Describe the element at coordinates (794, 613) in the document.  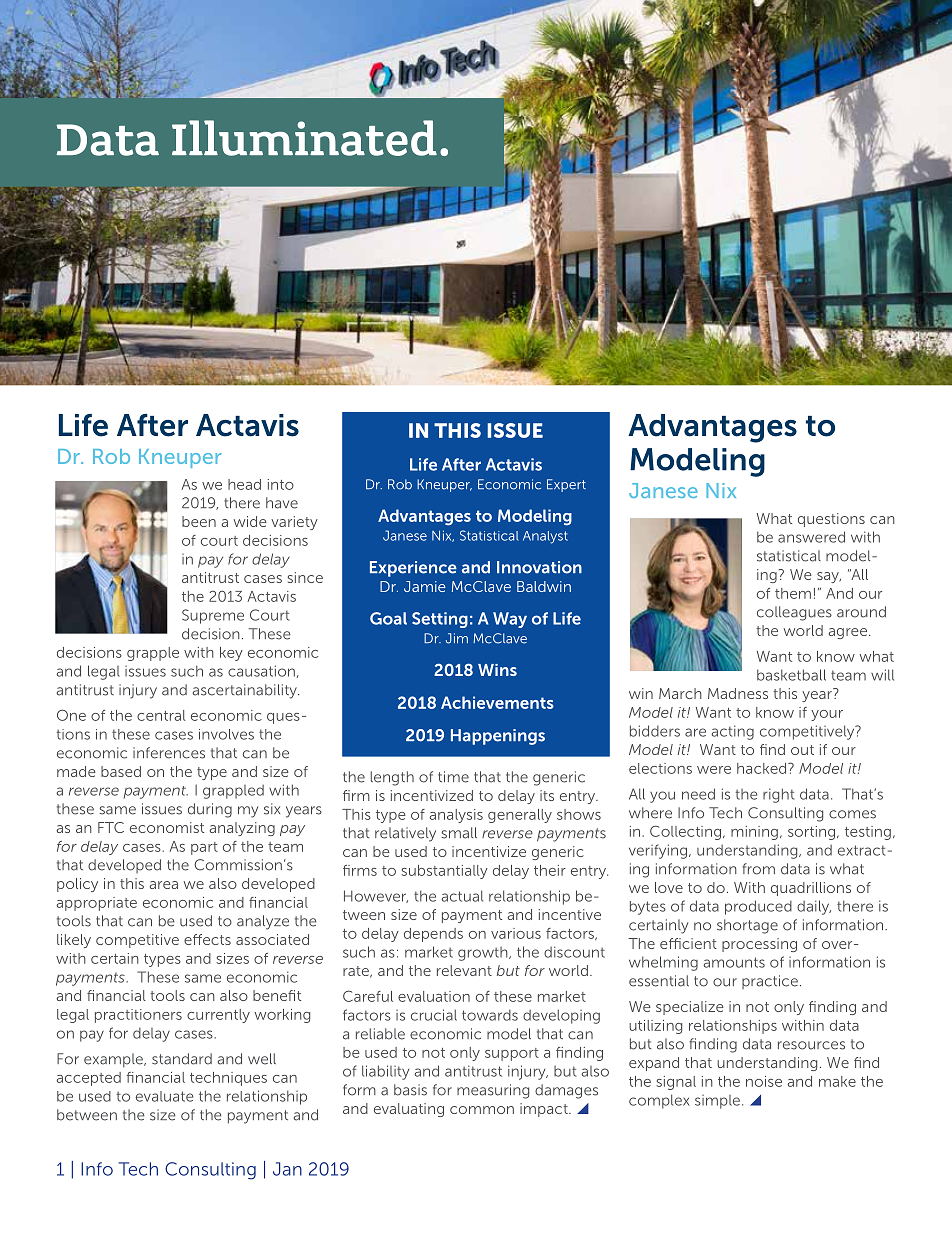
I see `colleagues` at that location.
